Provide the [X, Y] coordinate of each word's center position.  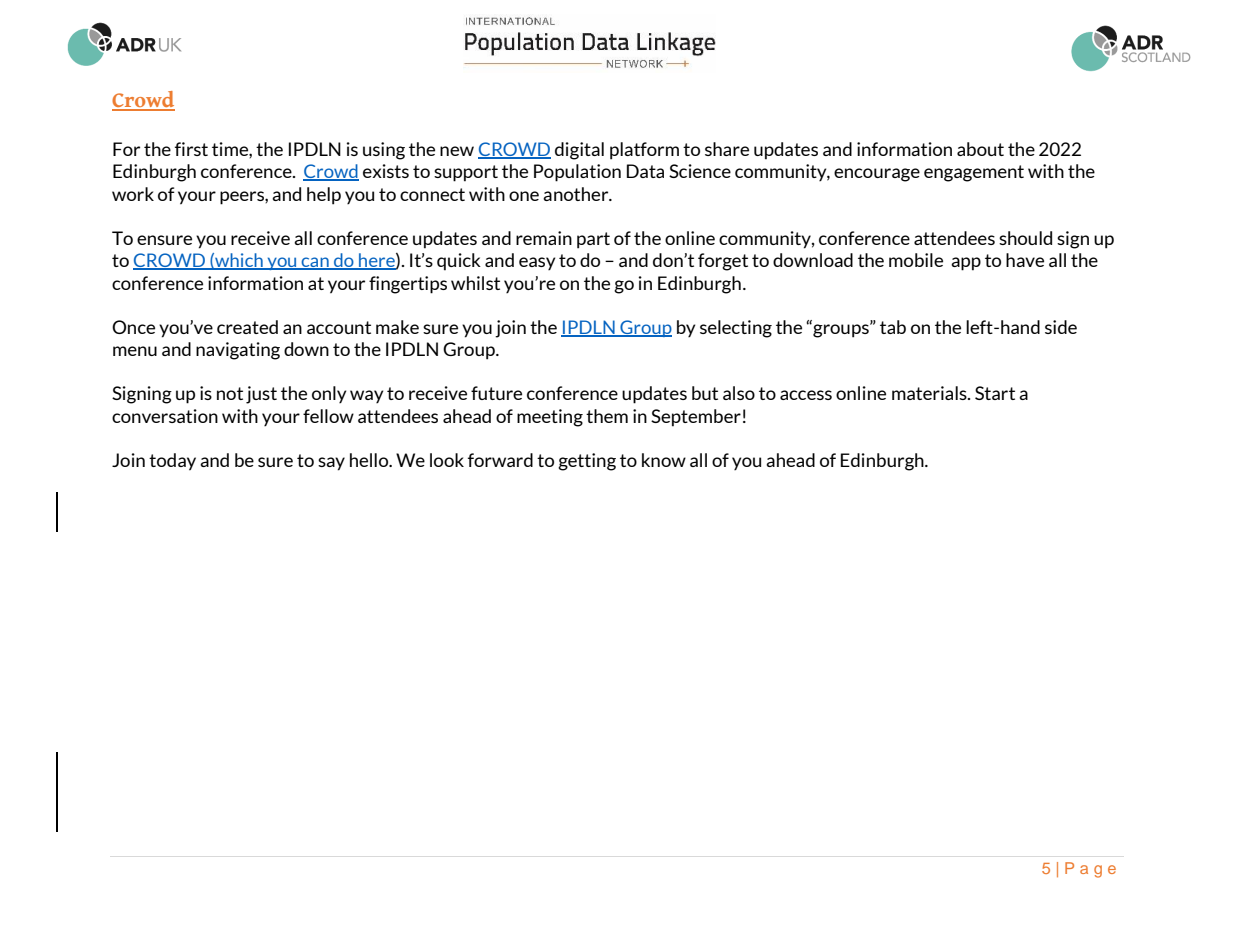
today [172, 462]
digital [579, 151]
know [664, 460]
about [980, 149]
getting [587, 462]
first [191, 149]
